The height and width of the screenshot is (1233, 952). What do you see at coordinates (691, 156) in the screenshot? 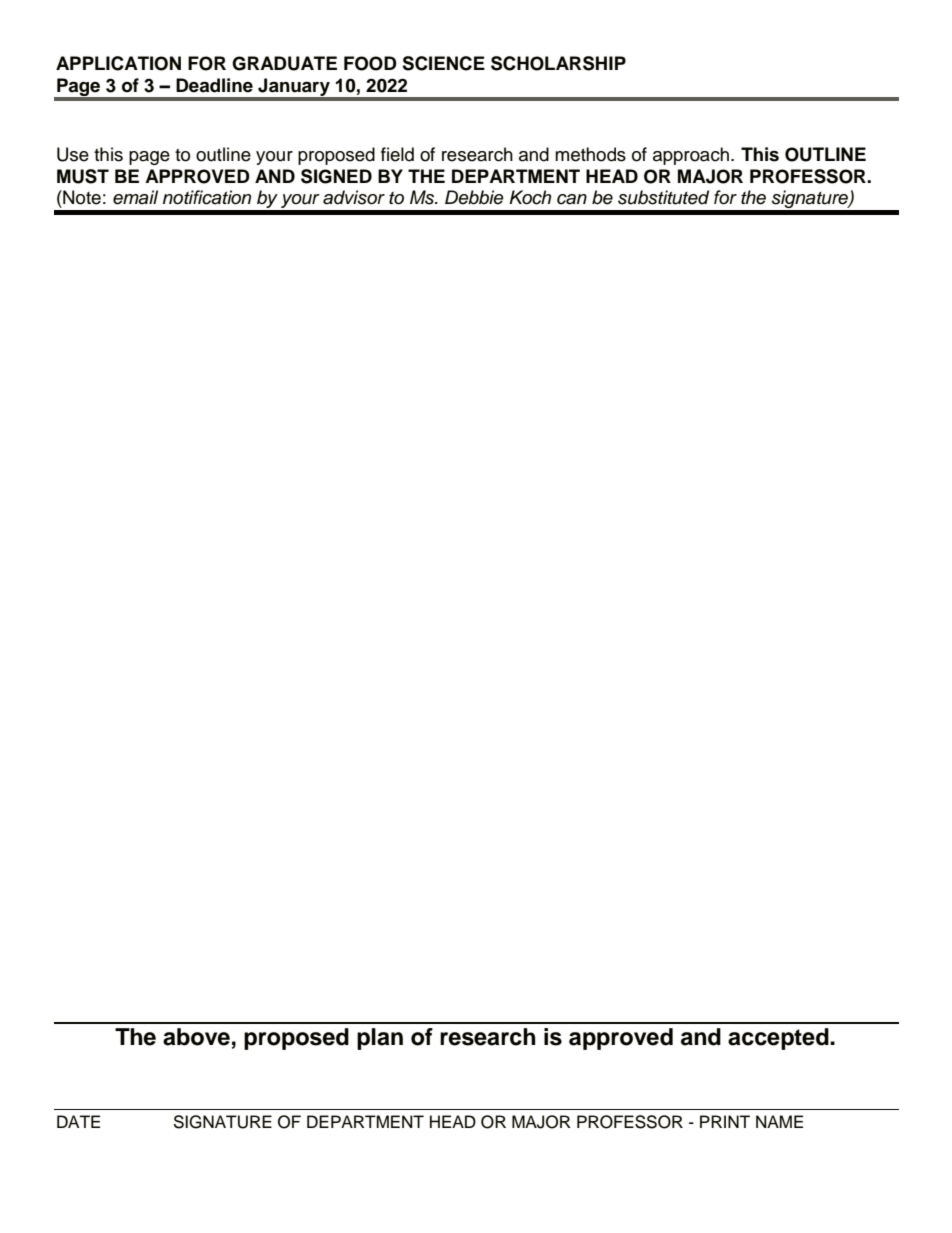
I see `approach` at bounding box center [691, 156].
